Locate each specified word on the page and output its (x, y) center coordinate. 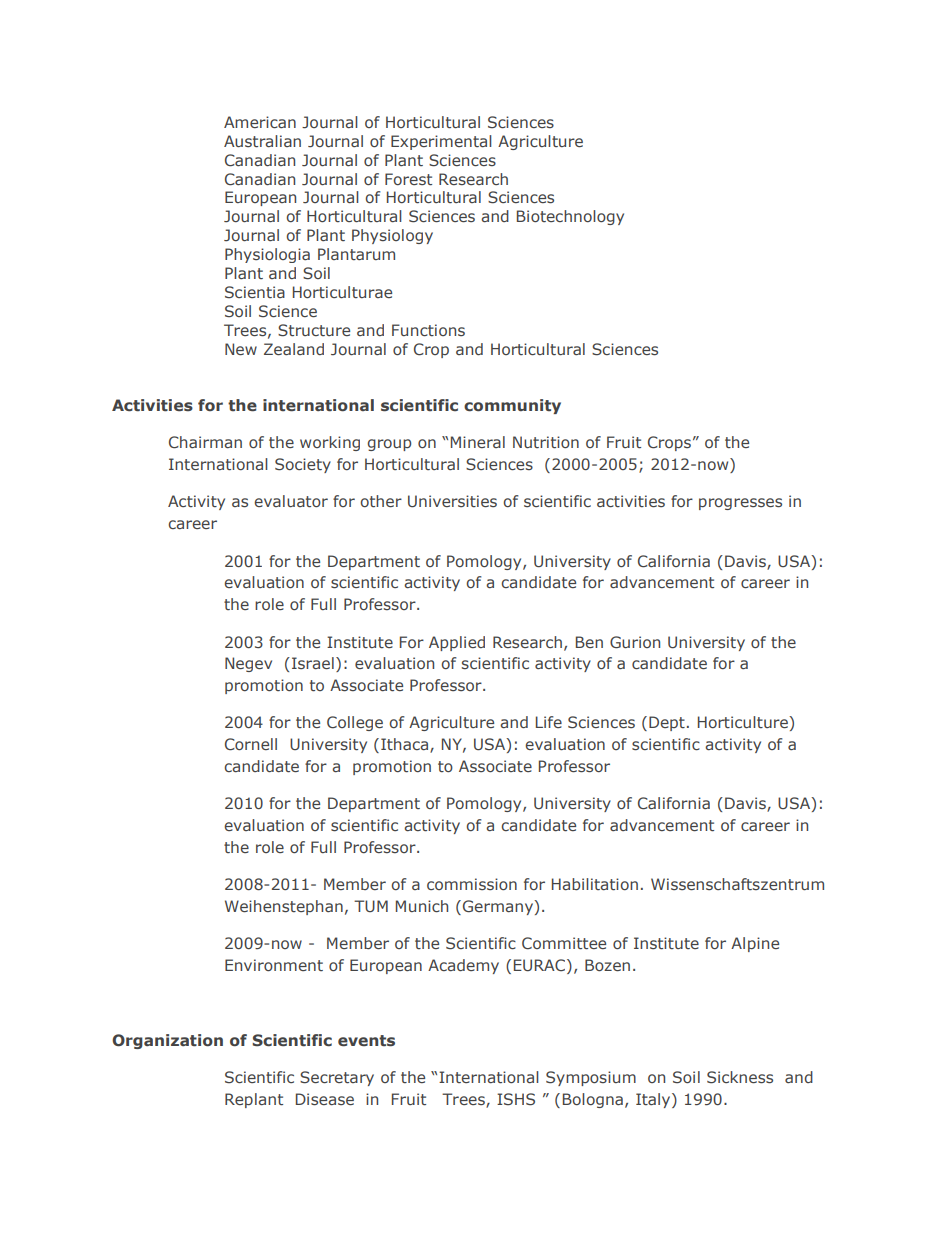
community (512, 406)
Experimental (441, 142)
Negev (248, 664)
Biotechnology (570, 217)
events (366, 1041)
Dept (667, 723)
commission (472, 884)
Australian (262, 141)
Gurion (635, 642)
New (241, 349)
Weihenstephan (284, 907)
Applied (457, 643)
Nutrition (546, 442)
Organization (167, 1041)
